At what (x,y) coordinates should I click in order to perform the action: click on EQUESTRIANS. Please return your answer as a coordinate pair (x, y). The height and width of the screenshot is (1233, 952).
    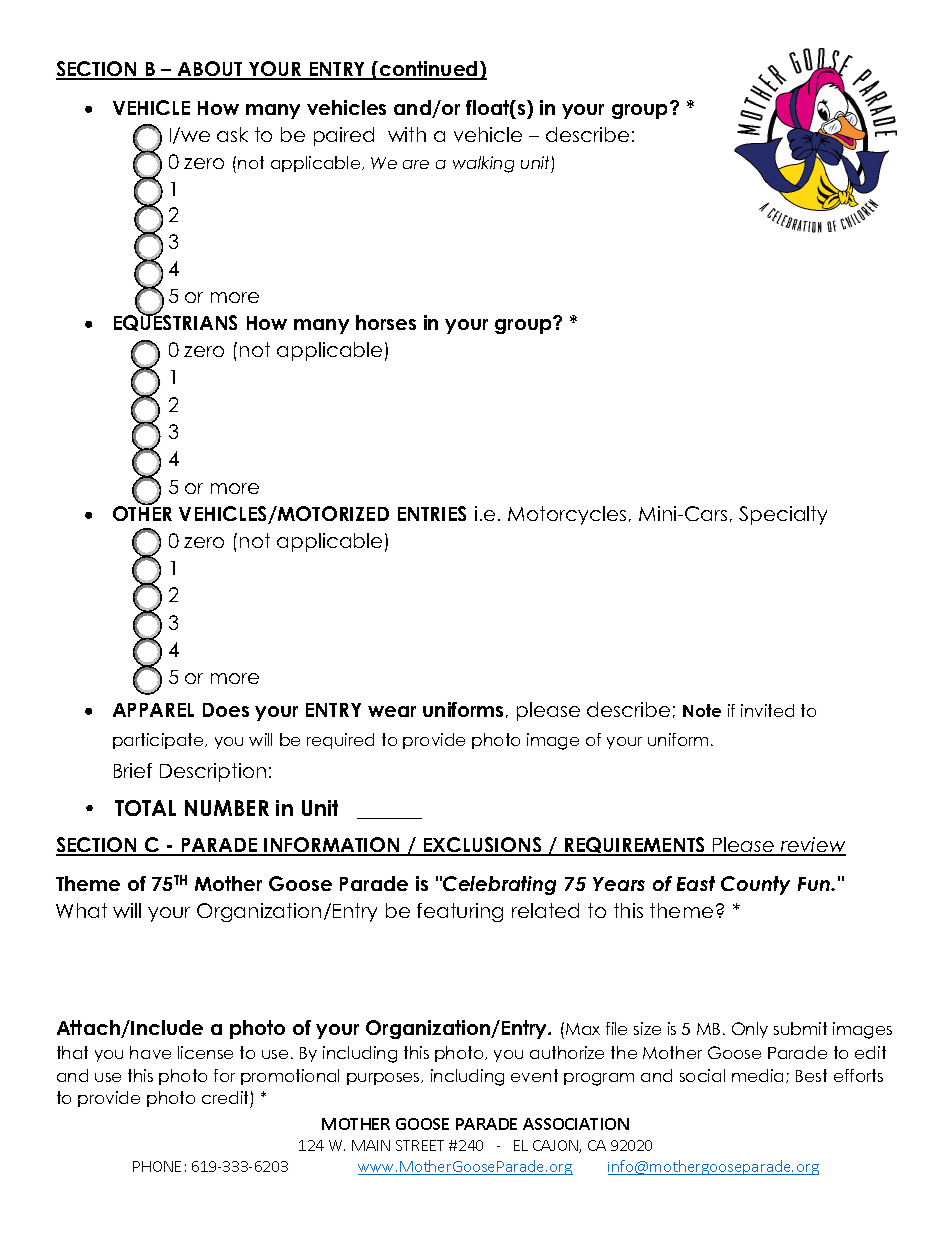
    Looking at the image, I should click on (175, 322).
